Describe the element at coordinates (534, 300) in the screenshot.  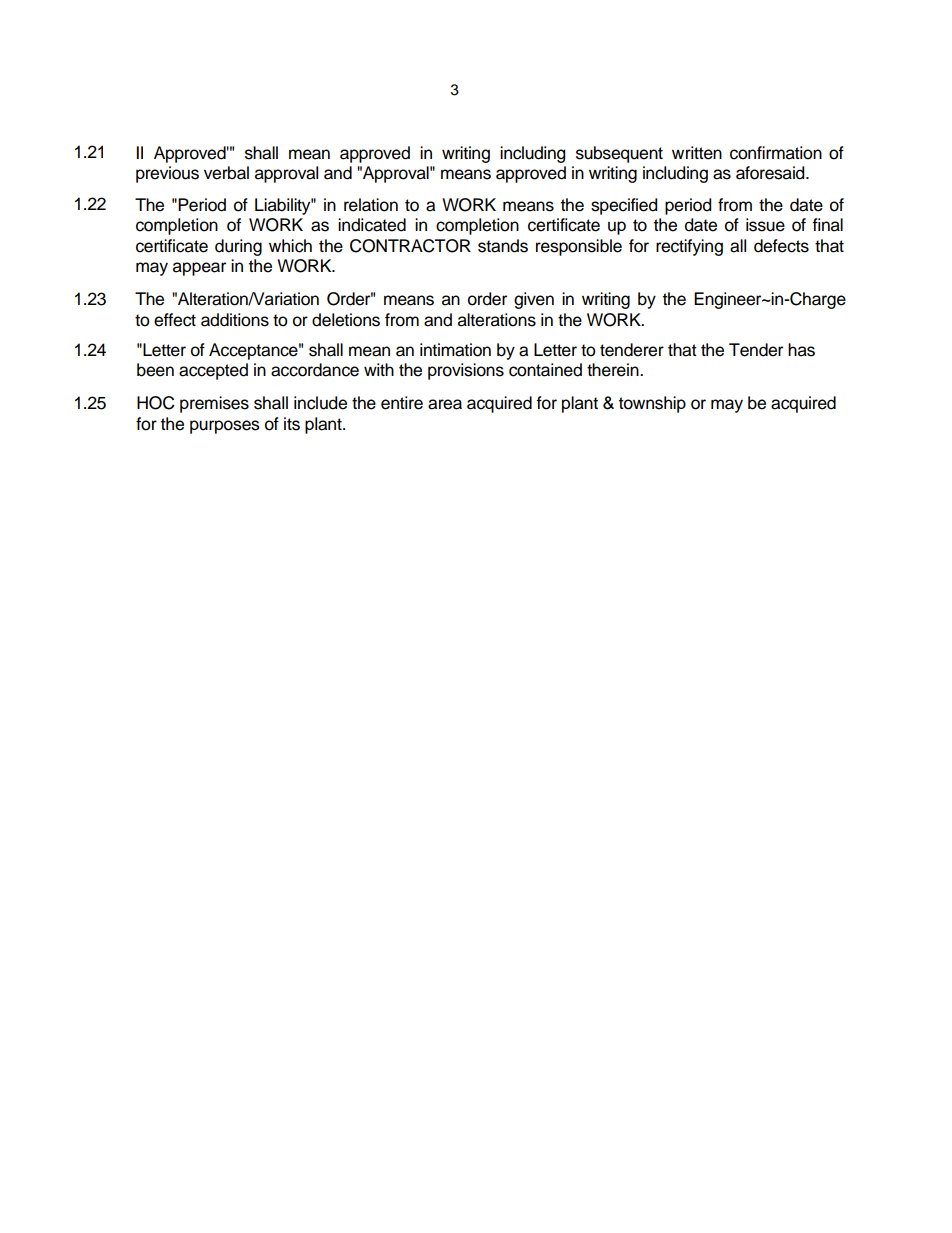
I see `given` at that location.
